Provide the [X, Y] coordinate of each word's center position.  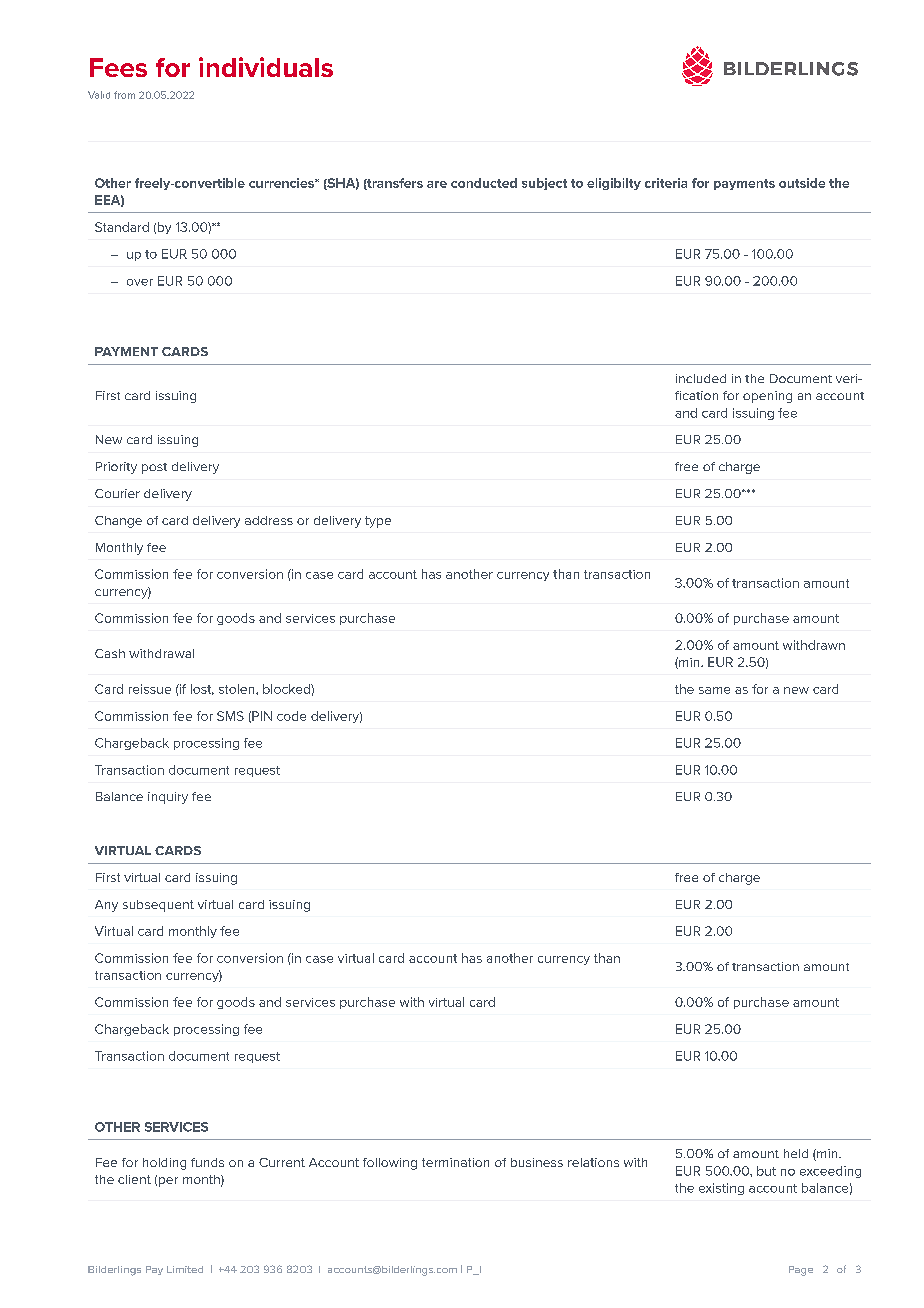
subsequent [158, 906]
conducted [484, 183]
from [124, 95]
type [378, 522]
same [714, 690]
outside [802, 183]
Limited [185, 1269]
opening [767, 397]
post [154, 468]
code [291, 716]
